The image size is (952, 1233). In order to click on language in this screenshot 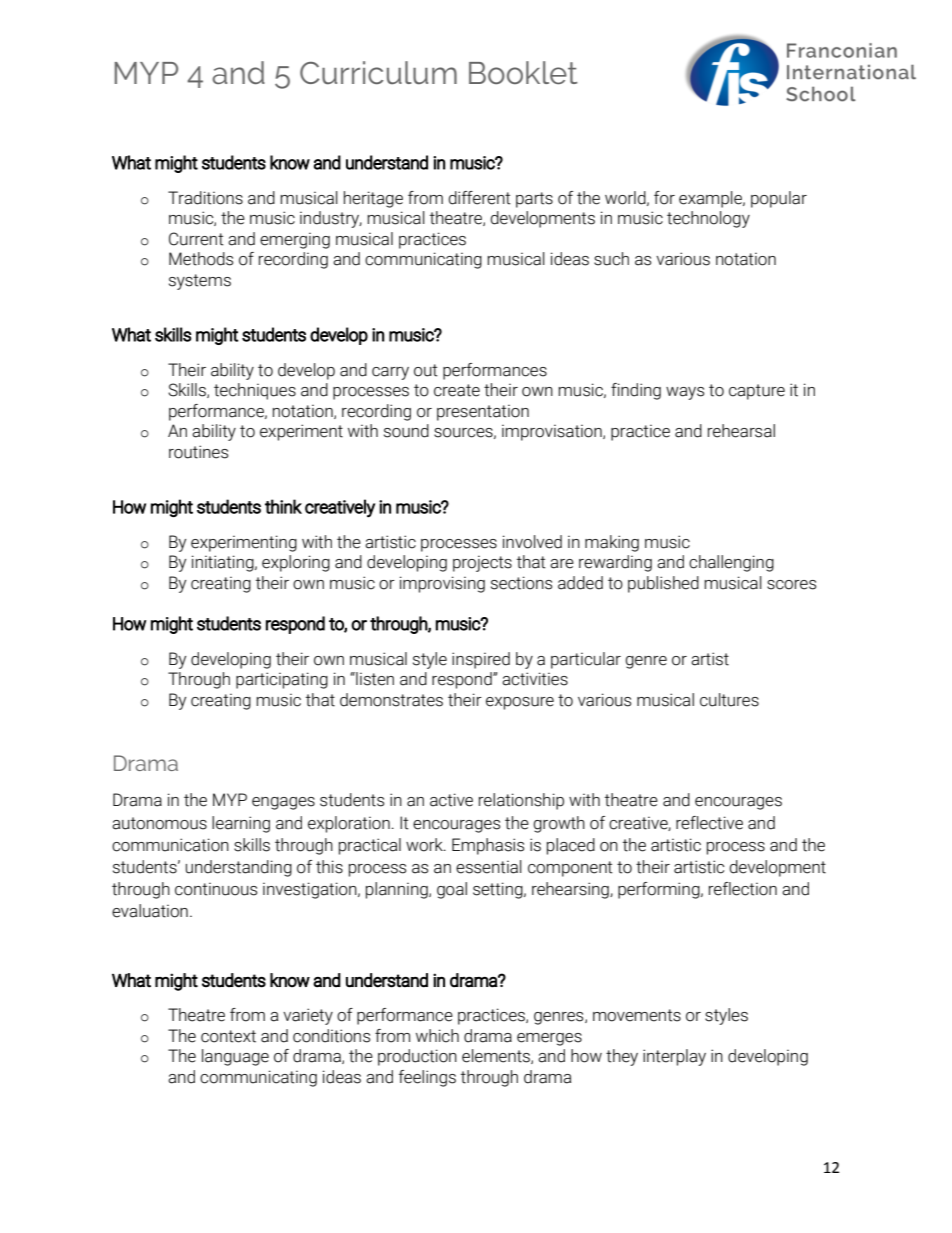, I will do `click(235, 1057)`.
